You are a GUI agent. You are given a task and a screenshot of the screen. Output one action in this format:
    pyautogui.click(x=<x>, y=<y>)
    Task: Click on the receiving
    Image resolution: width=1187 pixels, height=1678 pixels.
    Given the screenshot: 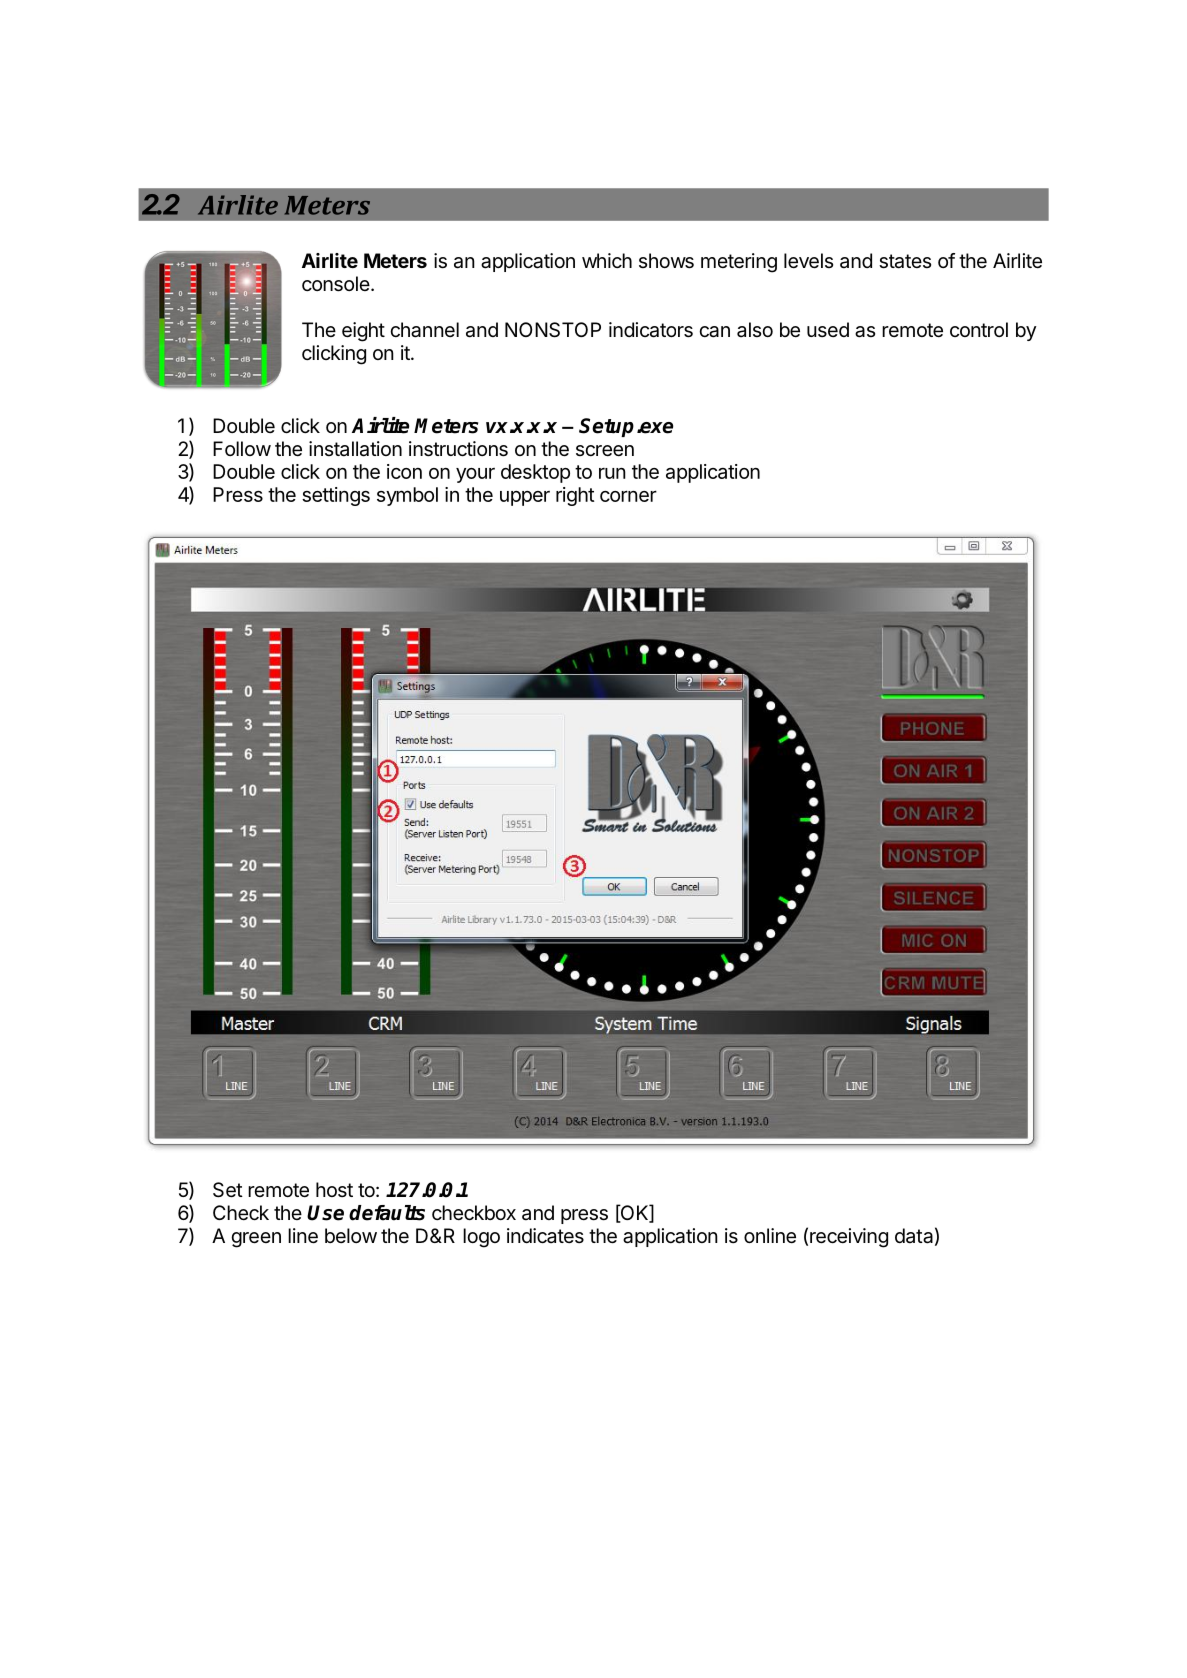 What is the action you would take?
    pyautogui.click(x=849, y=1238)
